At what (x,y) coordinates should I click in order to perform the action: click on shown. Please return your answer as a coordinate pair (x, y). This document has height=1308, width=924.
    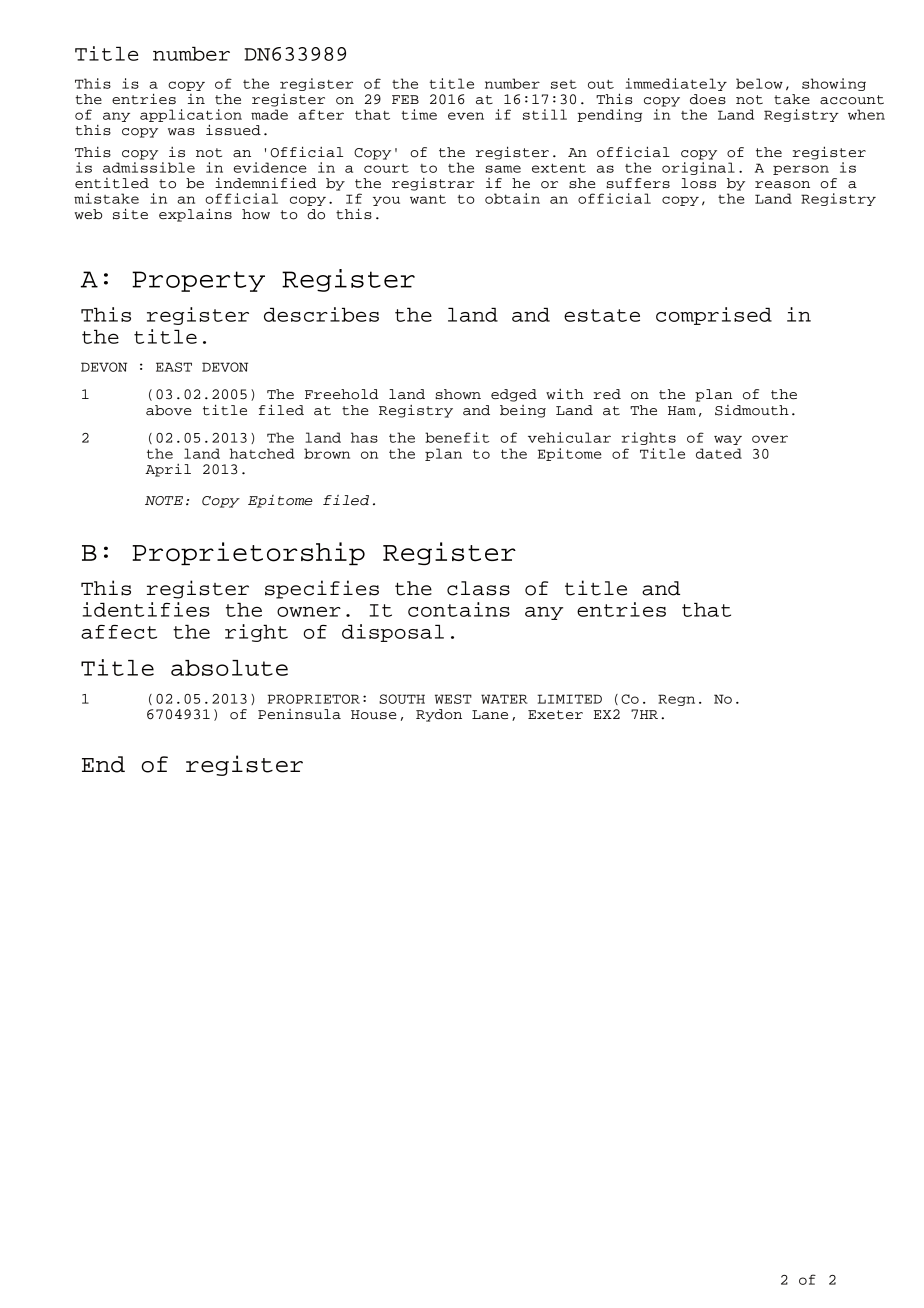
    Looking at the image, I should click on (458, 394).
